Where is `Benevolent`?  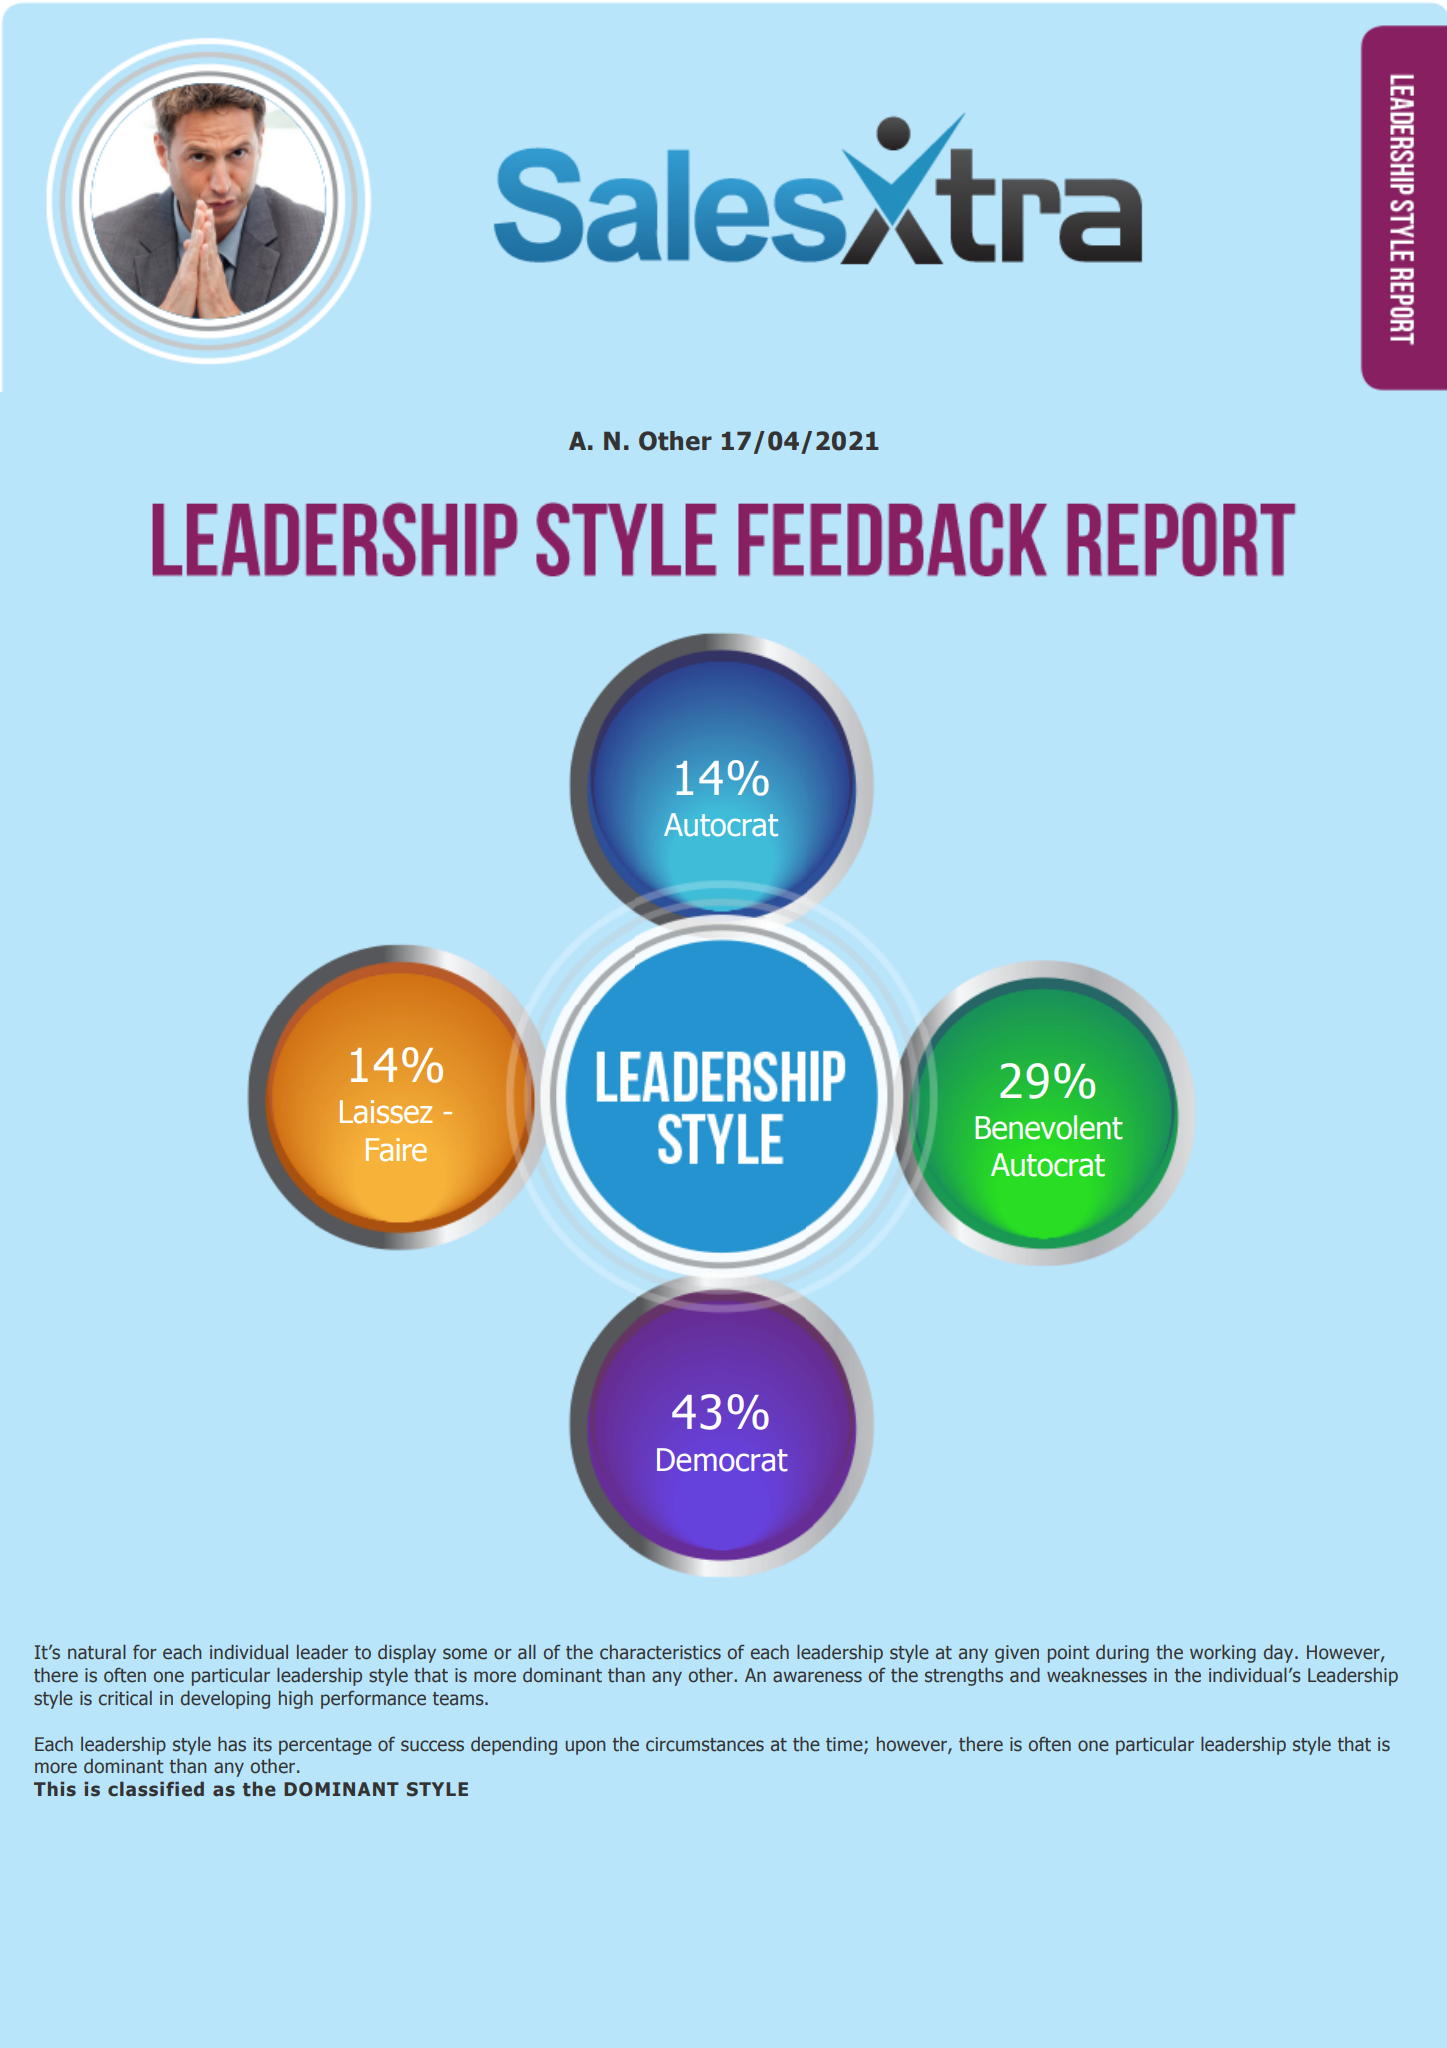 Benevolent is located at coordinates (1049, 1127).
